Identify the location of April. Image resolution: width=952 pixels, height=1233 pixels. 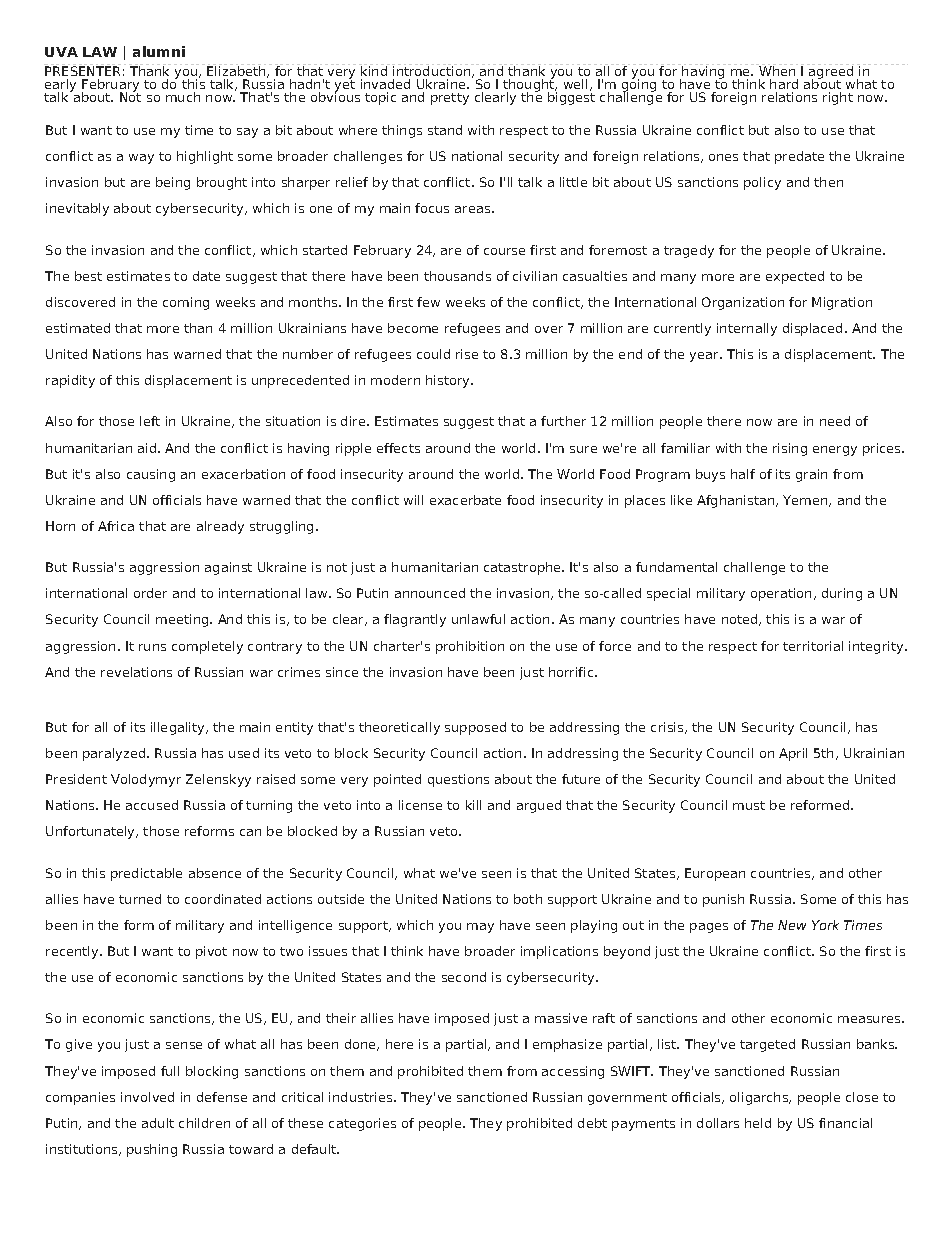
(793, 754).
